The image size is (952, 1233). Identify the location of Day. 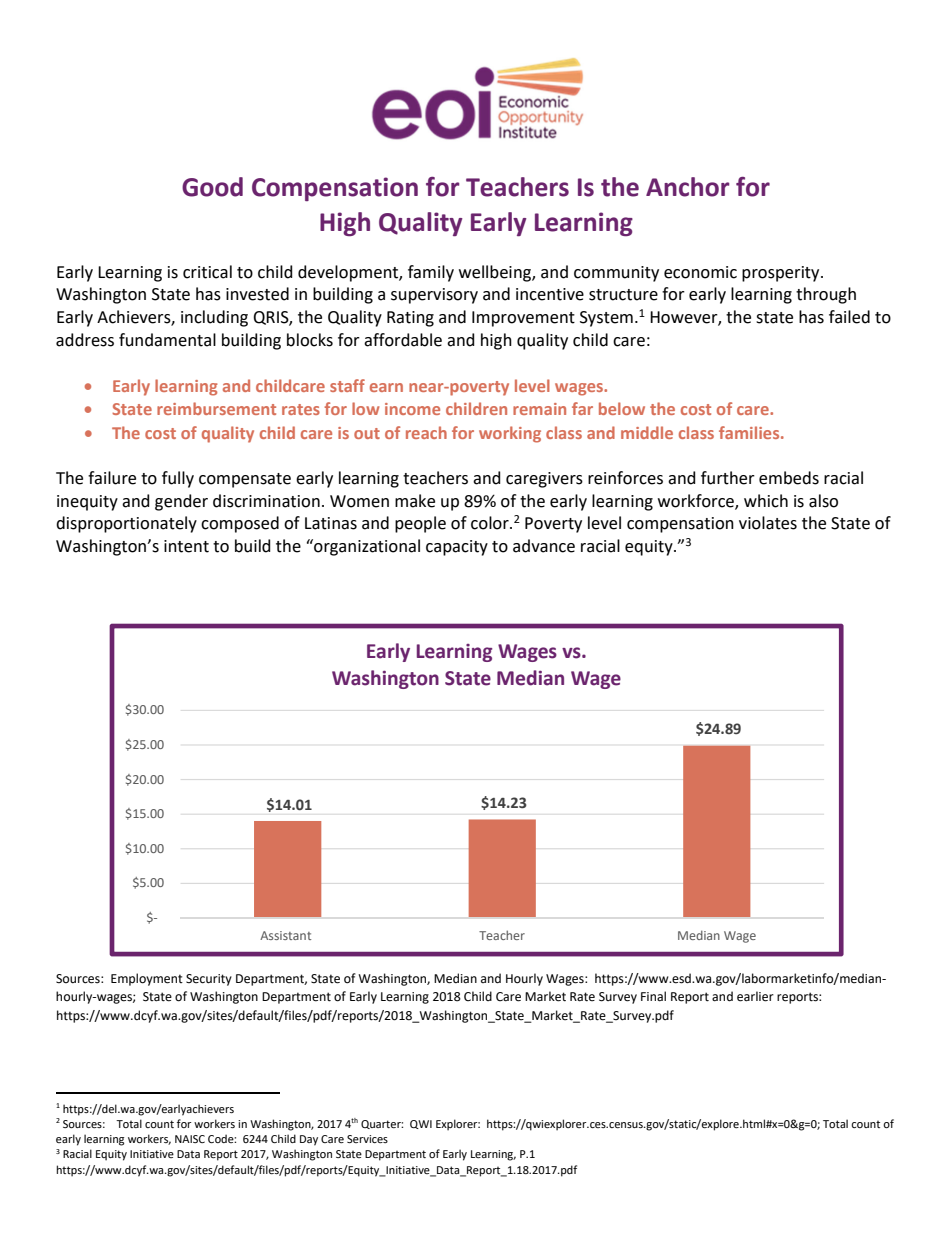
(309, 1140).
